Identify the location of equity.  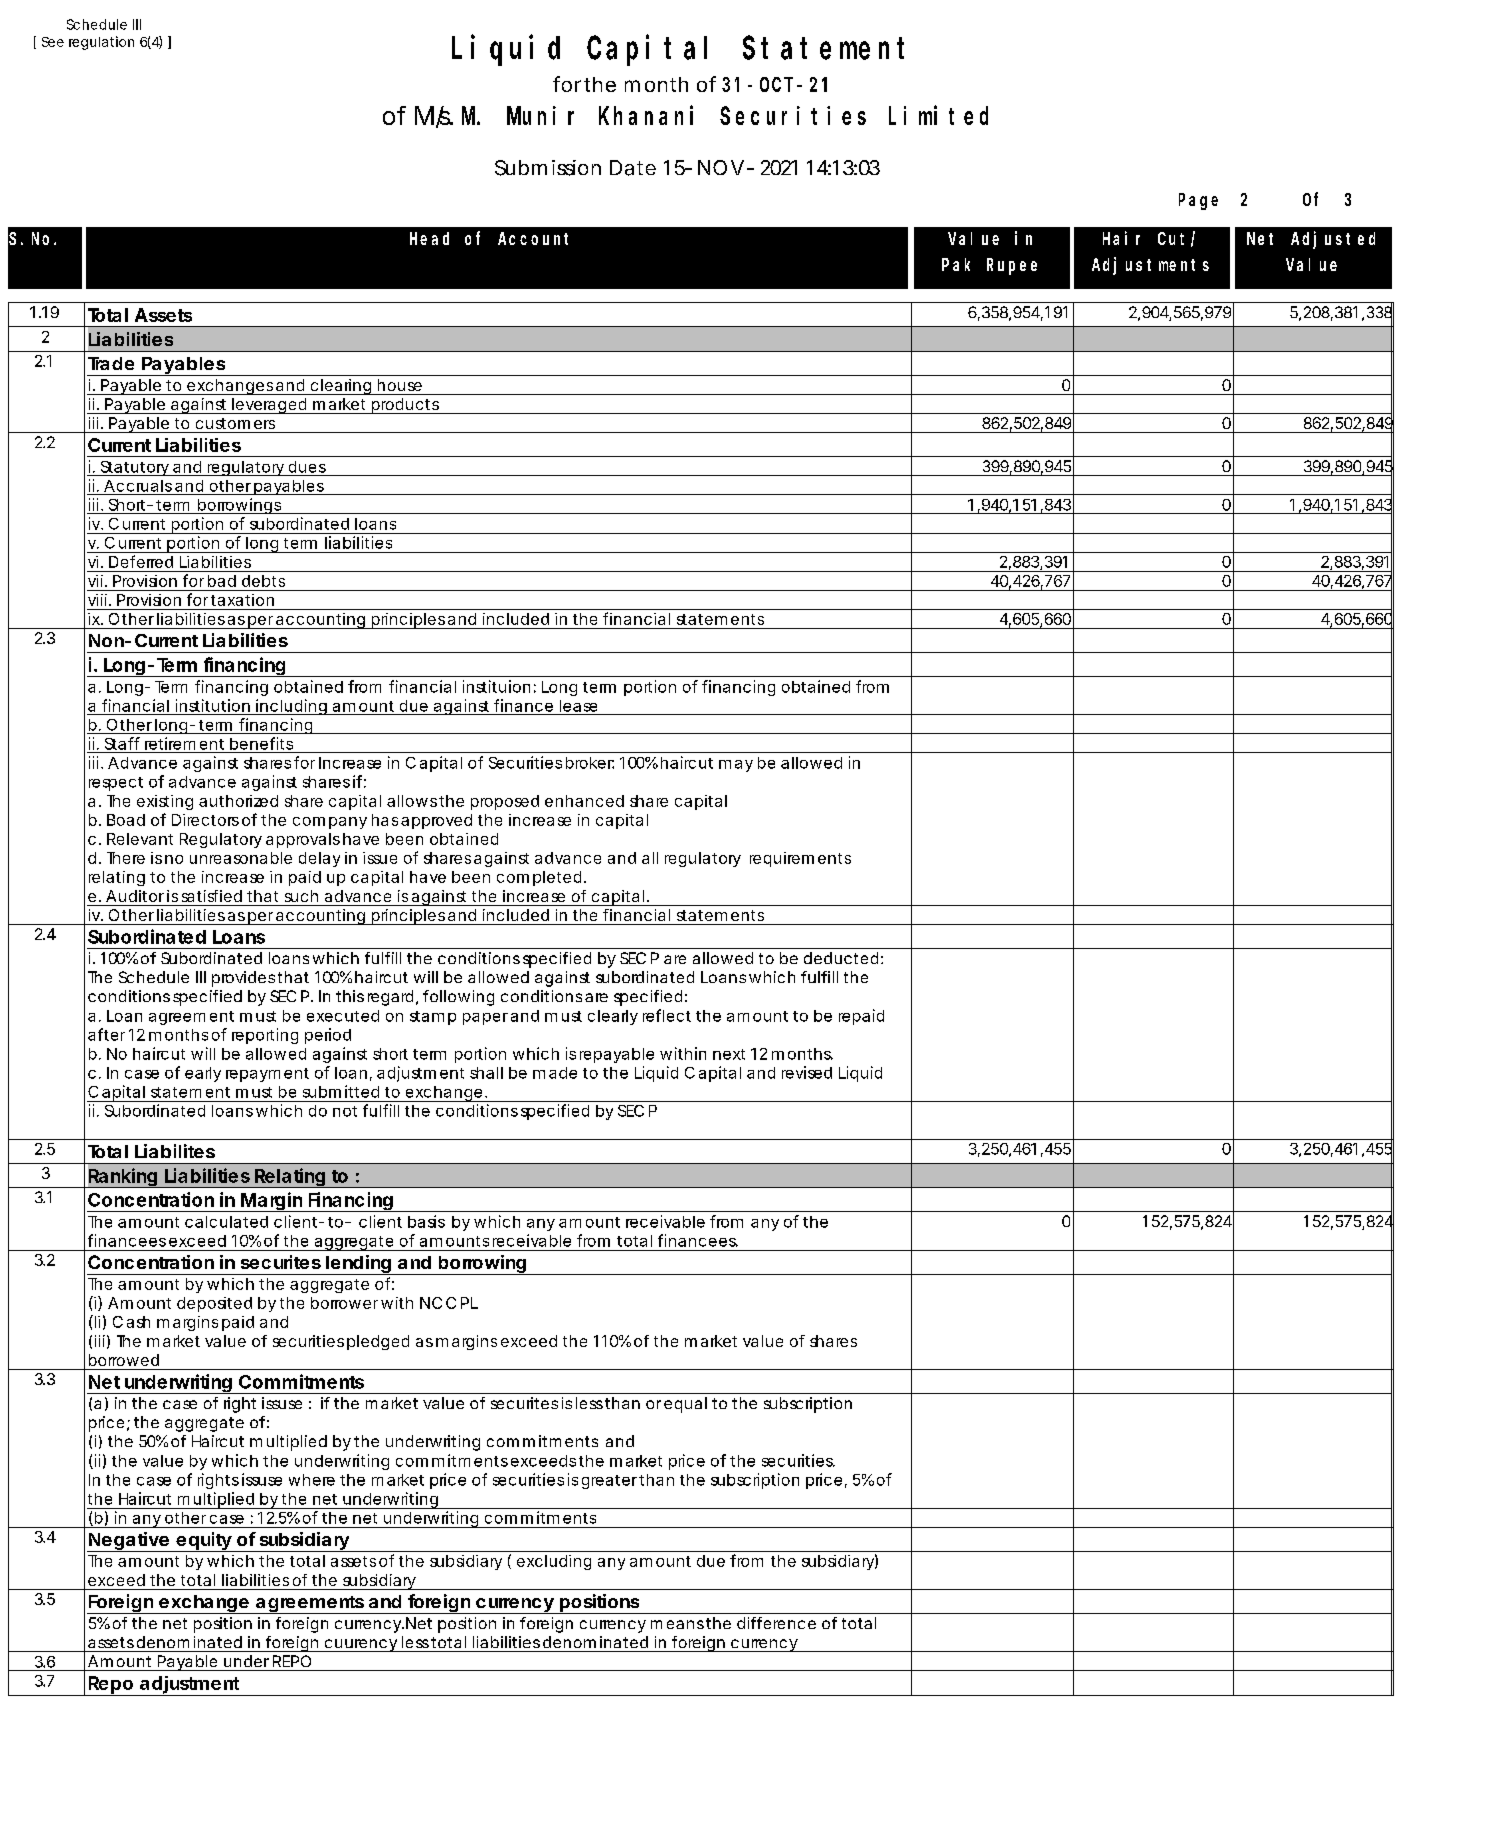
(203, 1542).
